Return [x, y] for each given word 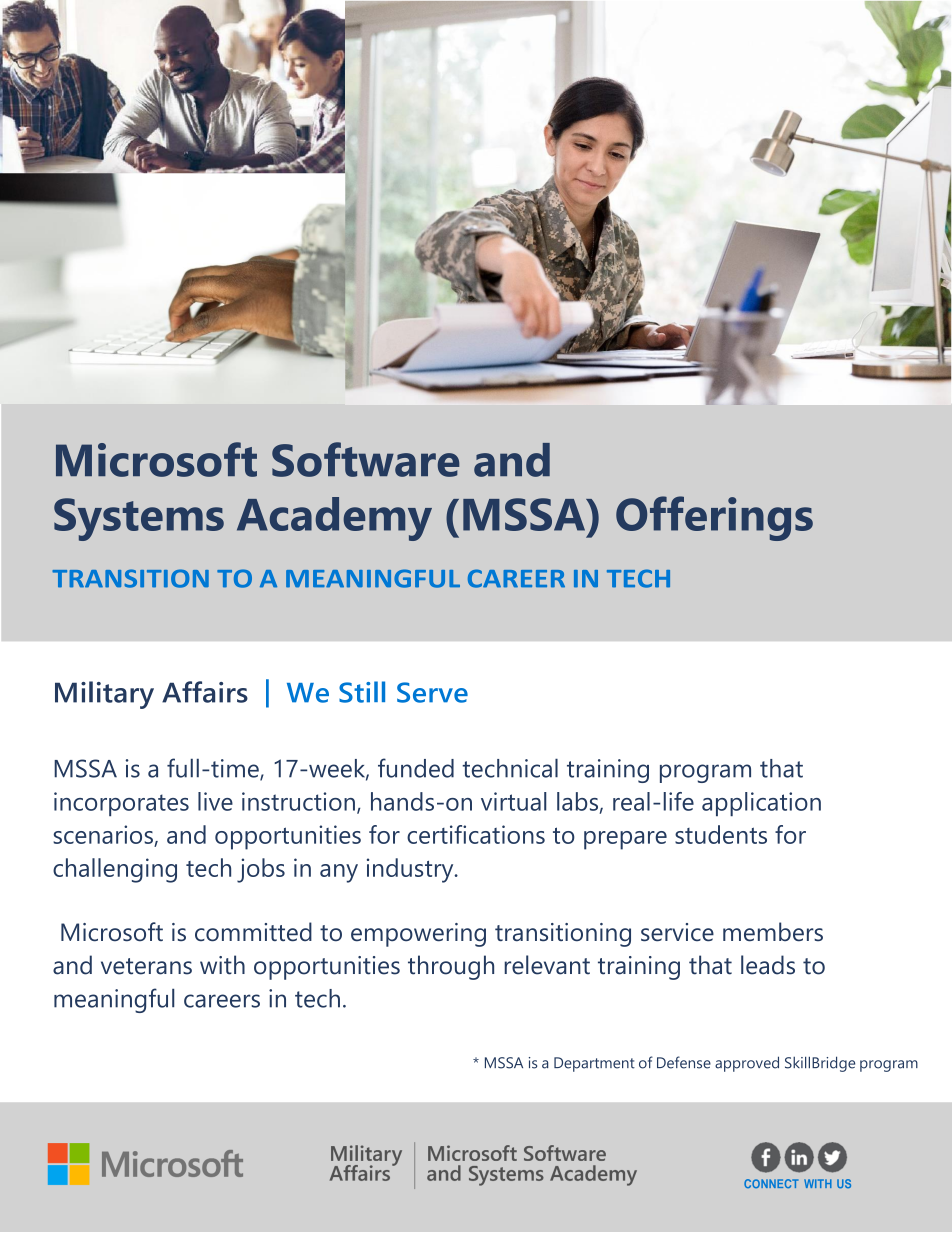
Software [366, 459]
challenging [115, 870]
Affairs [205, 692]
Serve [432, 692]
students [721, 834]
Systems [139, 519]
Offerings [714, 518]
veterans [146, 966]
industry [411, 870]
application [761, 804]
